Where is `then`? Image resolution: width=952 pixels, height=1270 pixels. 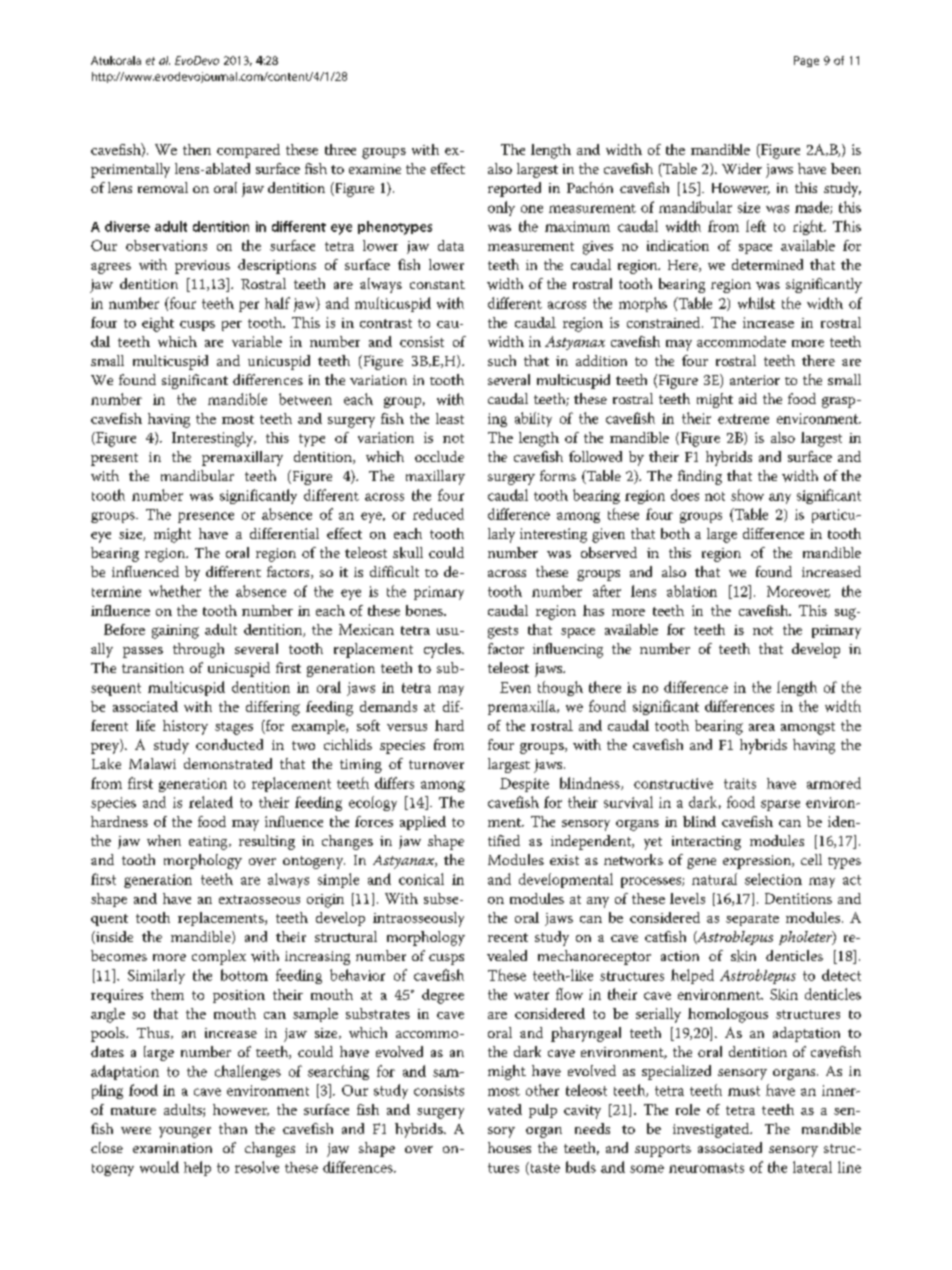
then is located at coordinates (197, 149).
